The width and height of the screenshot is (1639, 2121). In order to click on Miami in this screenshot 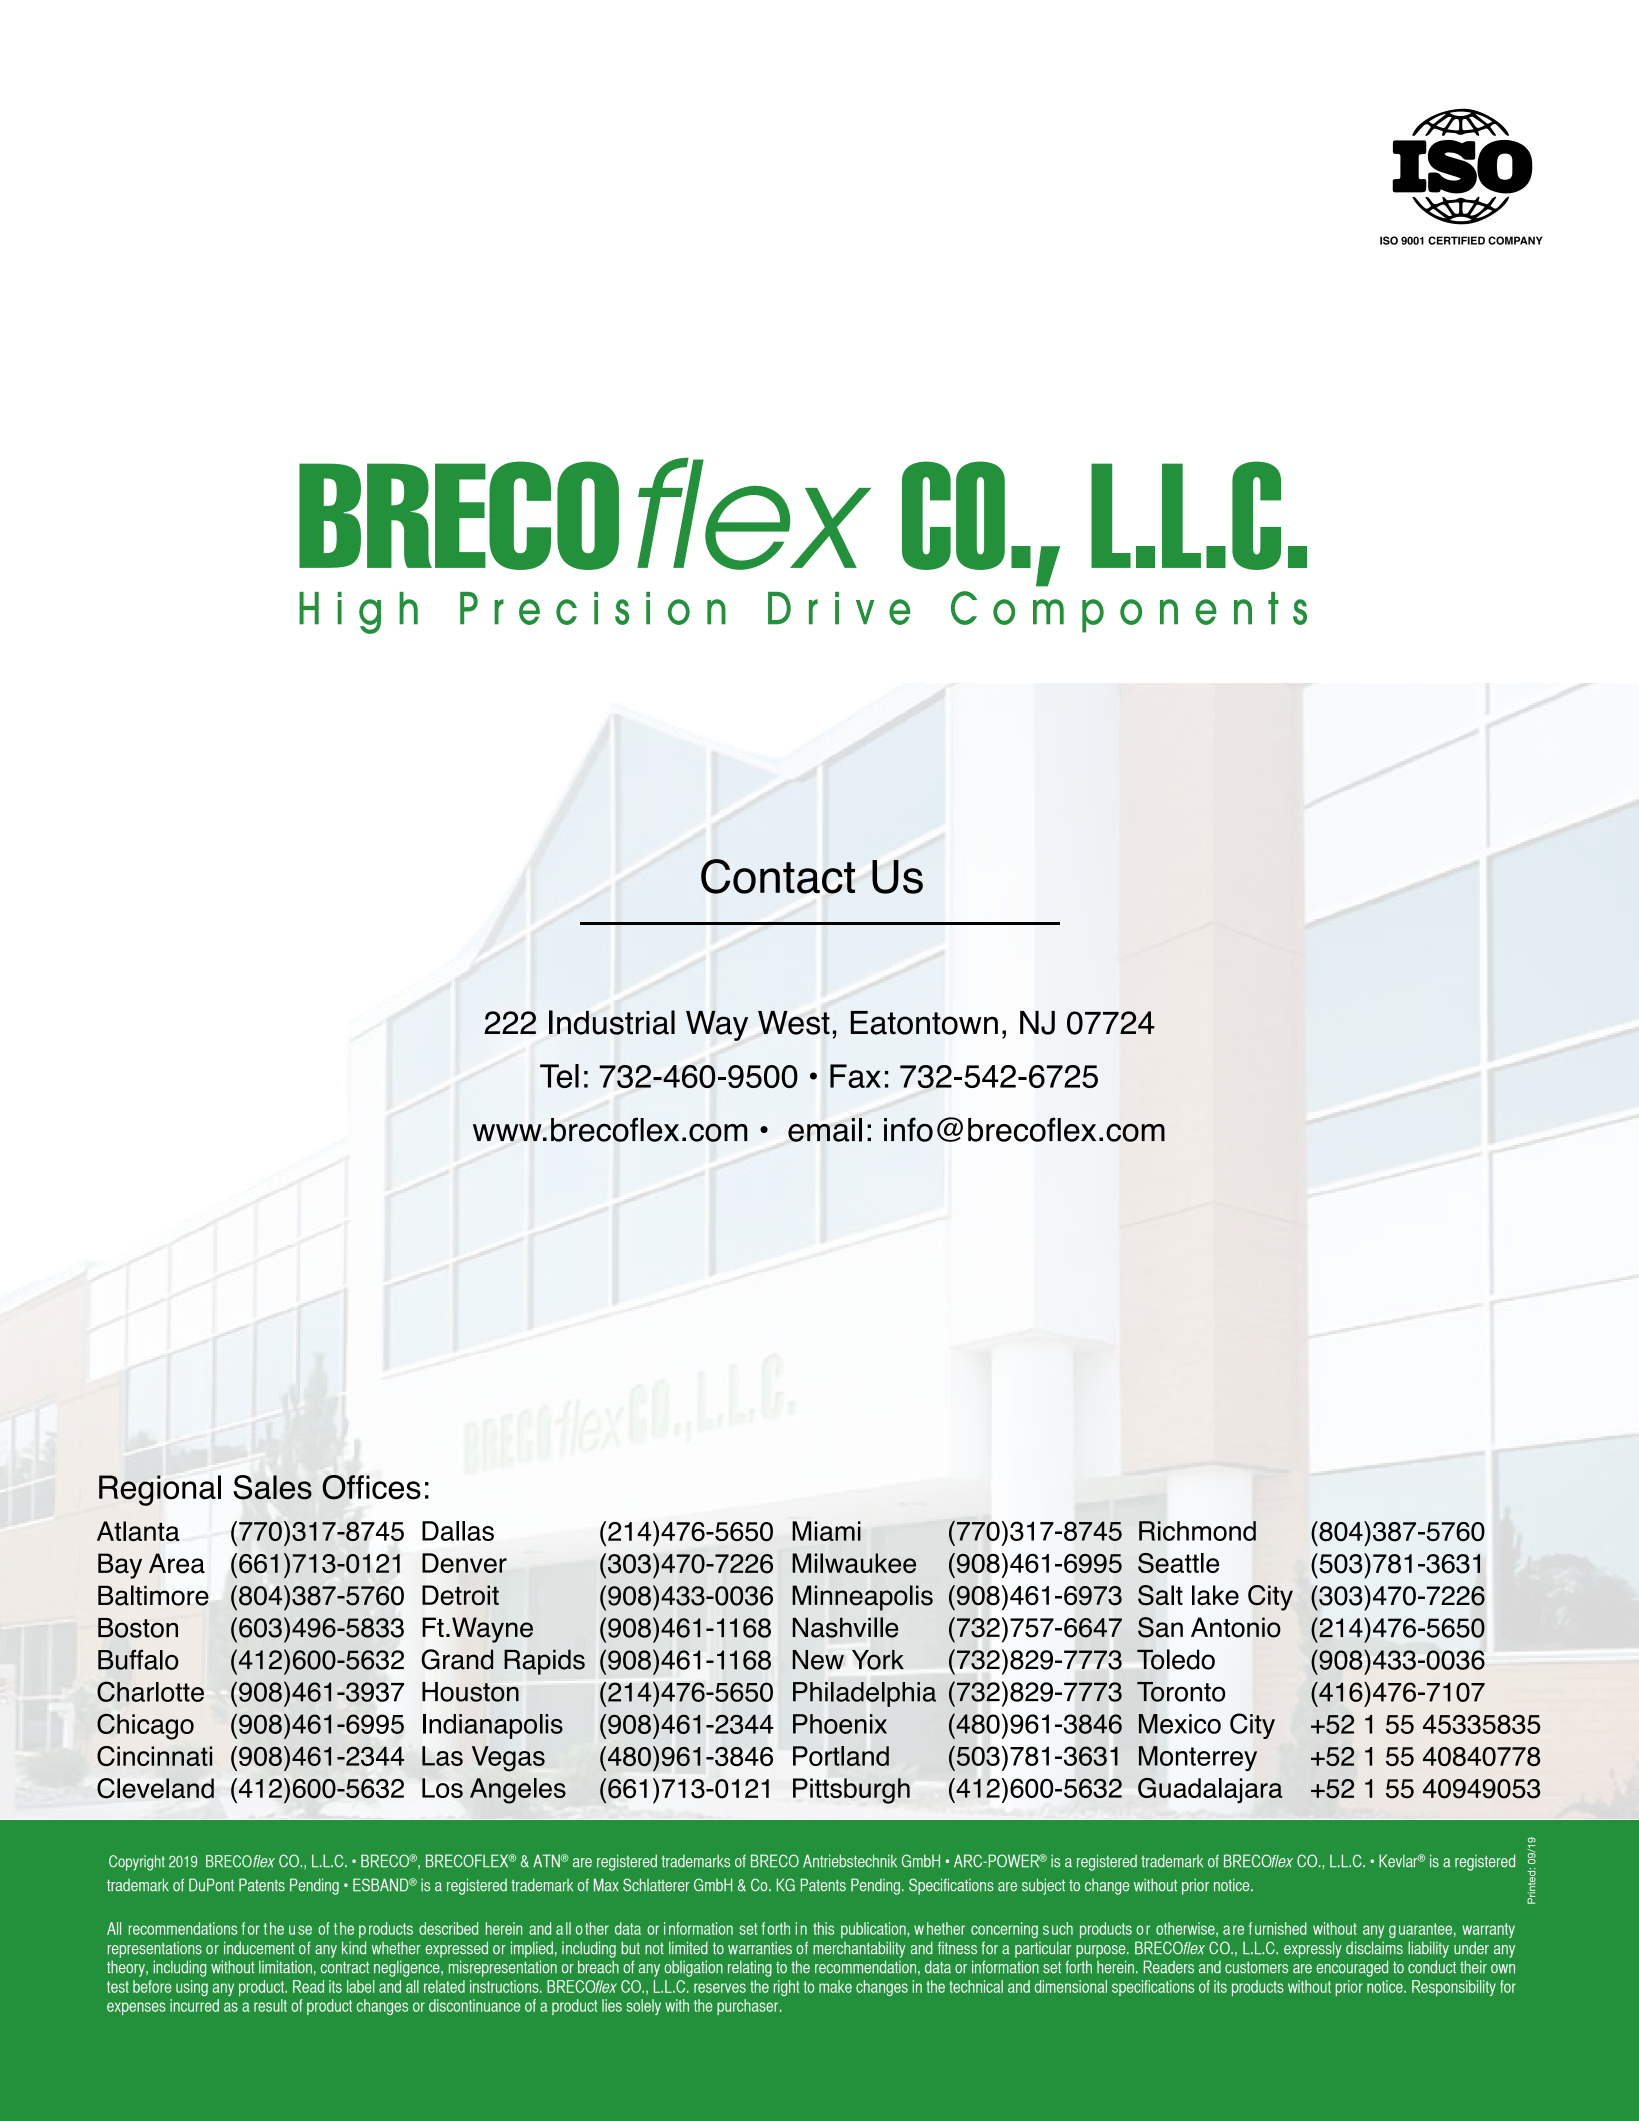, I will do `click(826, 1531)`.
